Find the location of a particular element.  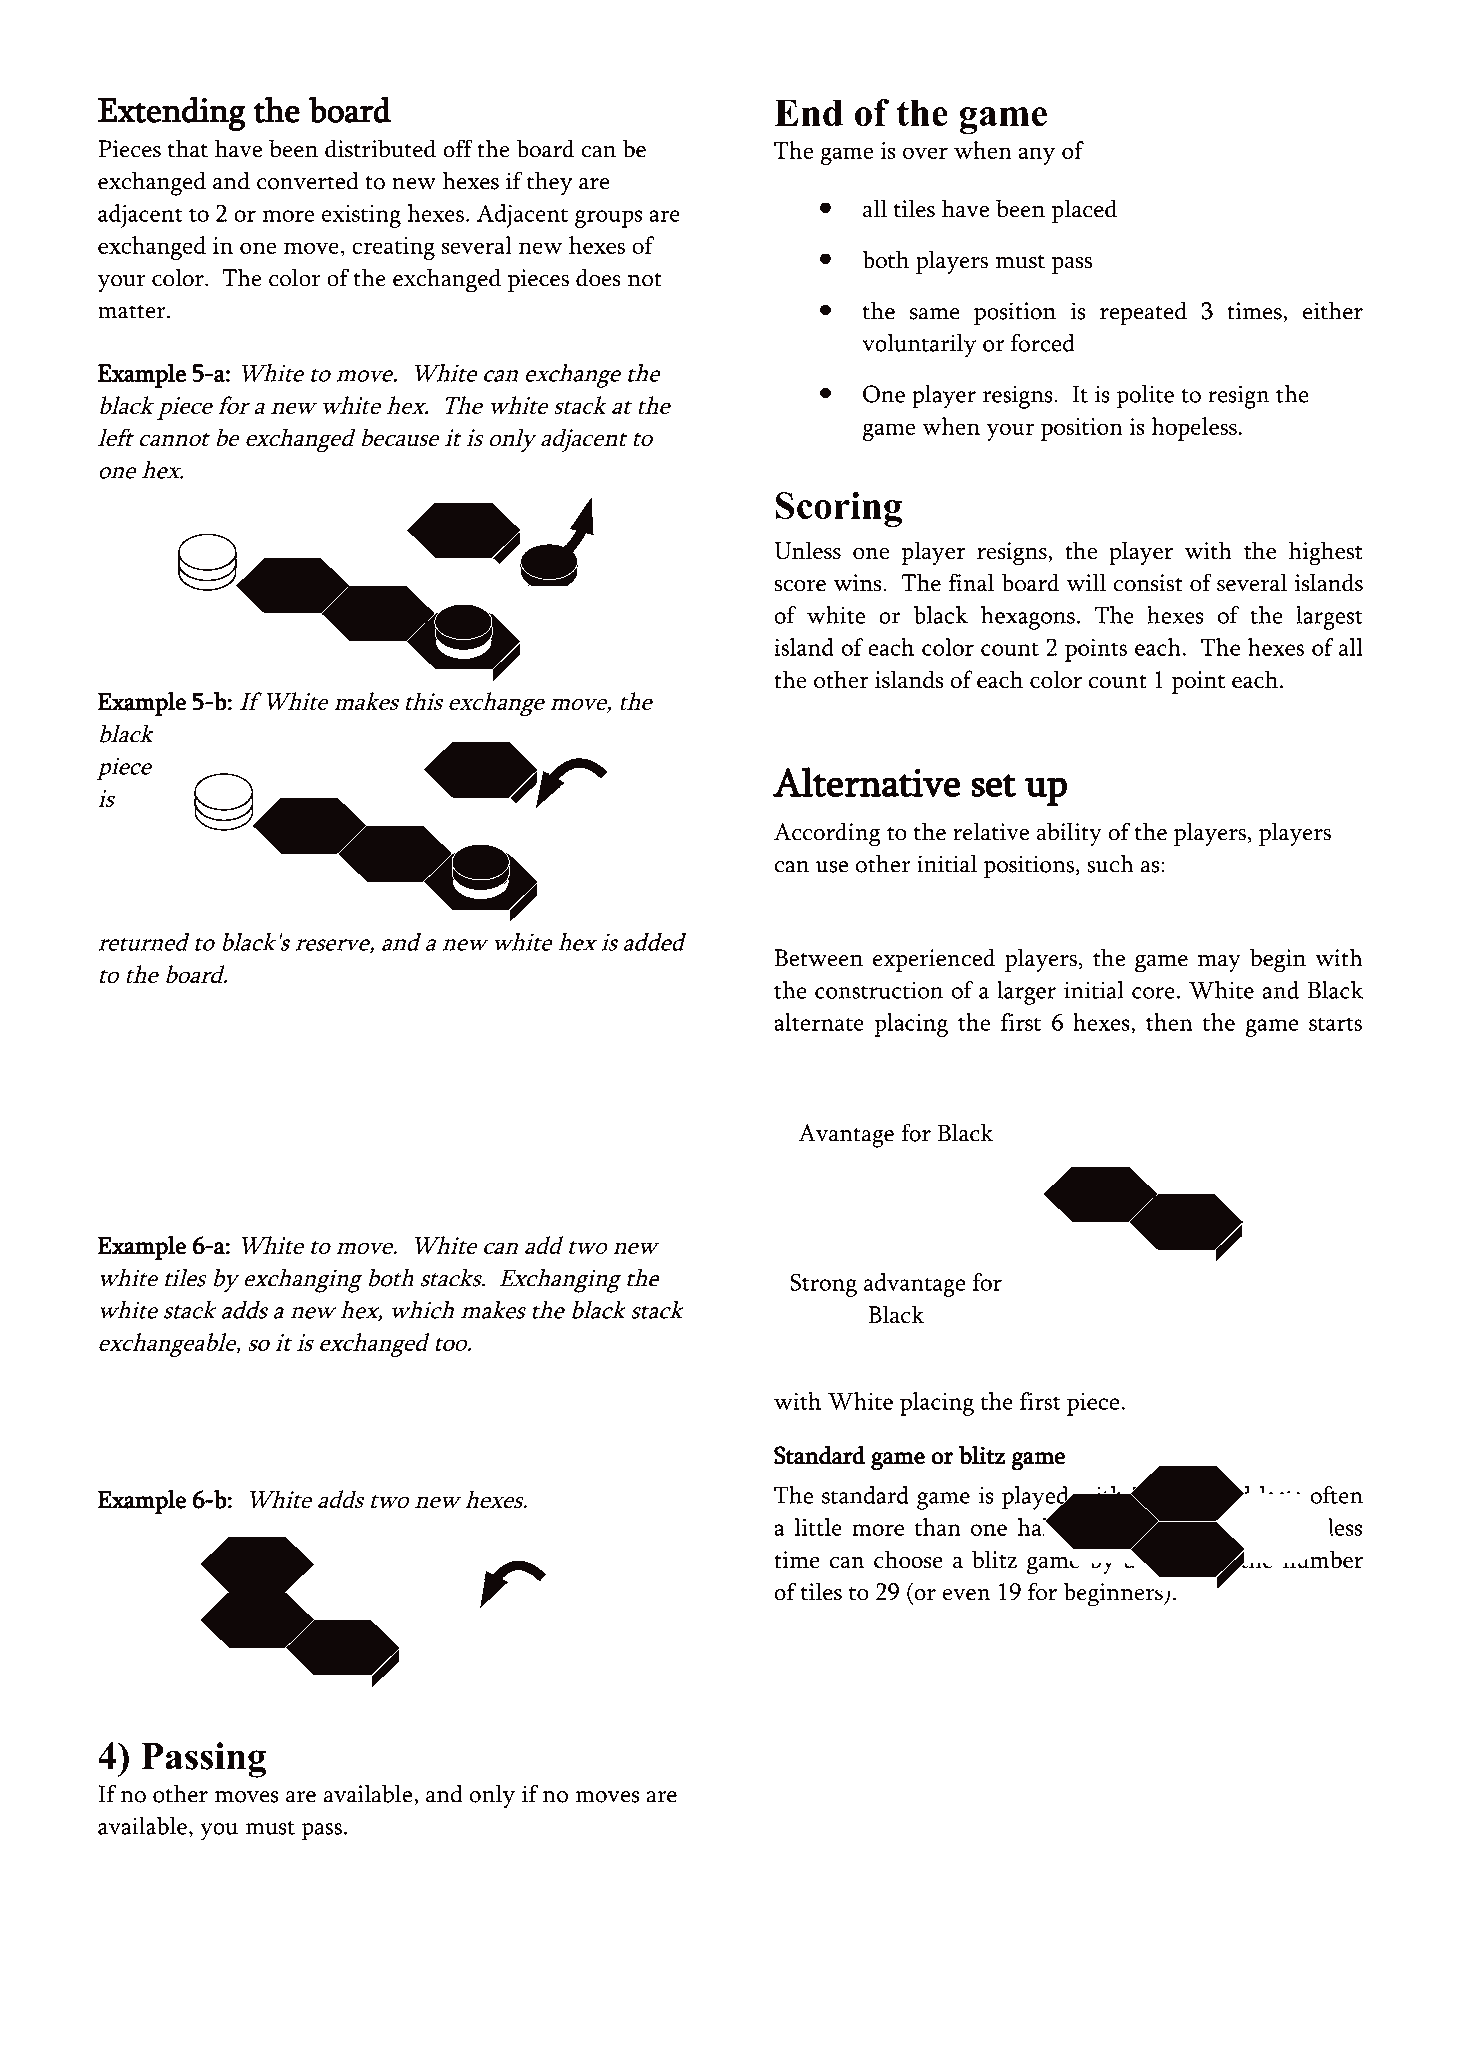

little is located at coordinates (818, 1527).
